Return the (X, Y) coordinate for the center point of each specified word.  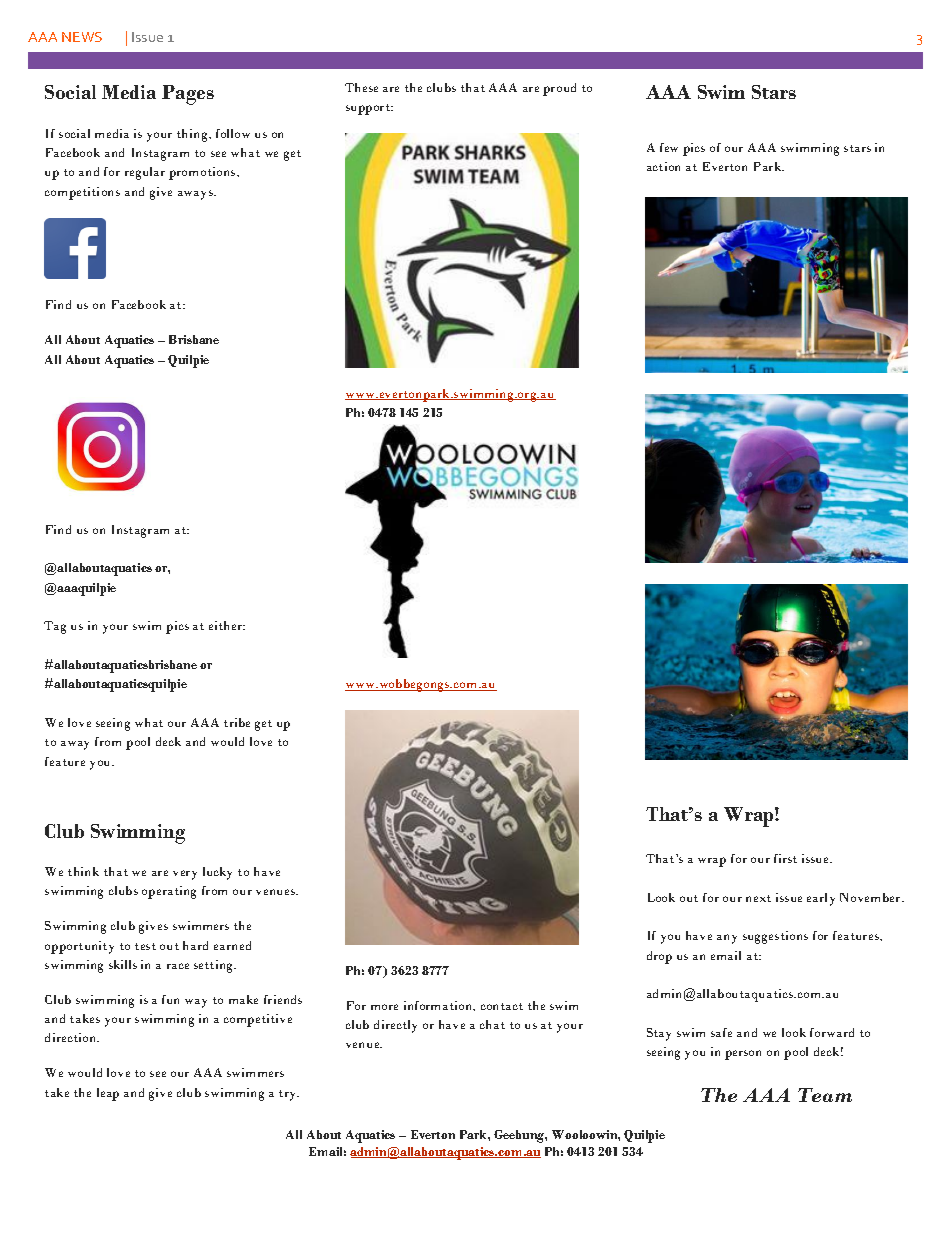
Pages (188, 95)
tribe (237, 722)
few (669, 147)
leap (108, 1094)
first (785, 858)
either (227, 625)
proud (559, 89)
